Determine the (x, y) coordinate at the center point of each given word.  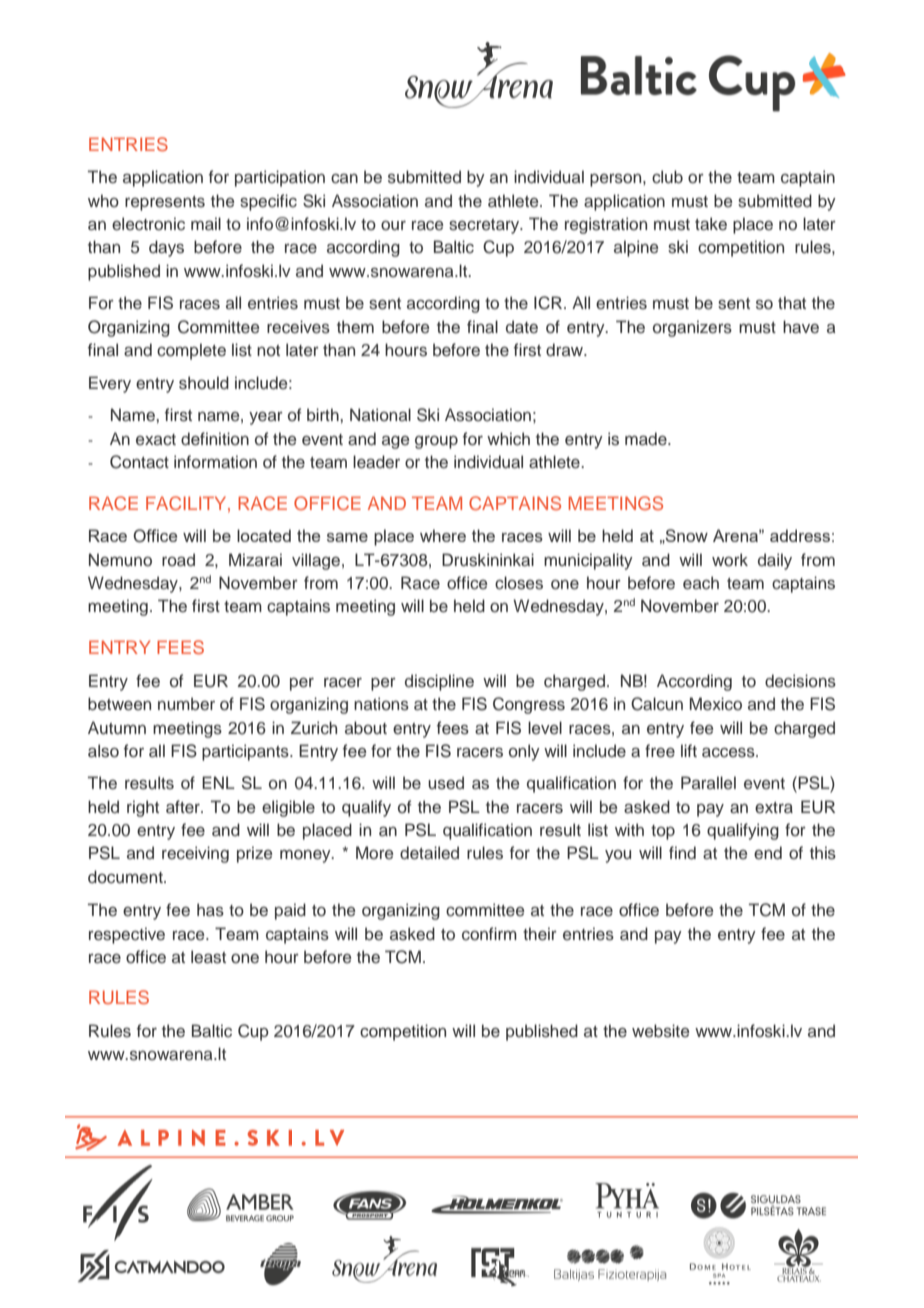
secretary (485, 226)
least (208, 957)
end (768, 853)
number (186, 704)
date (522, 327)
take (711, 224)
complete (191, 351)
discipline (439, 682)
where (443, 535)
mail (206, 223)
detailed (429, 853)
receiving (195, 854)
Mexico (716, 704)
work (730, 559)
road (178, 559)
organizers (692, 328)
